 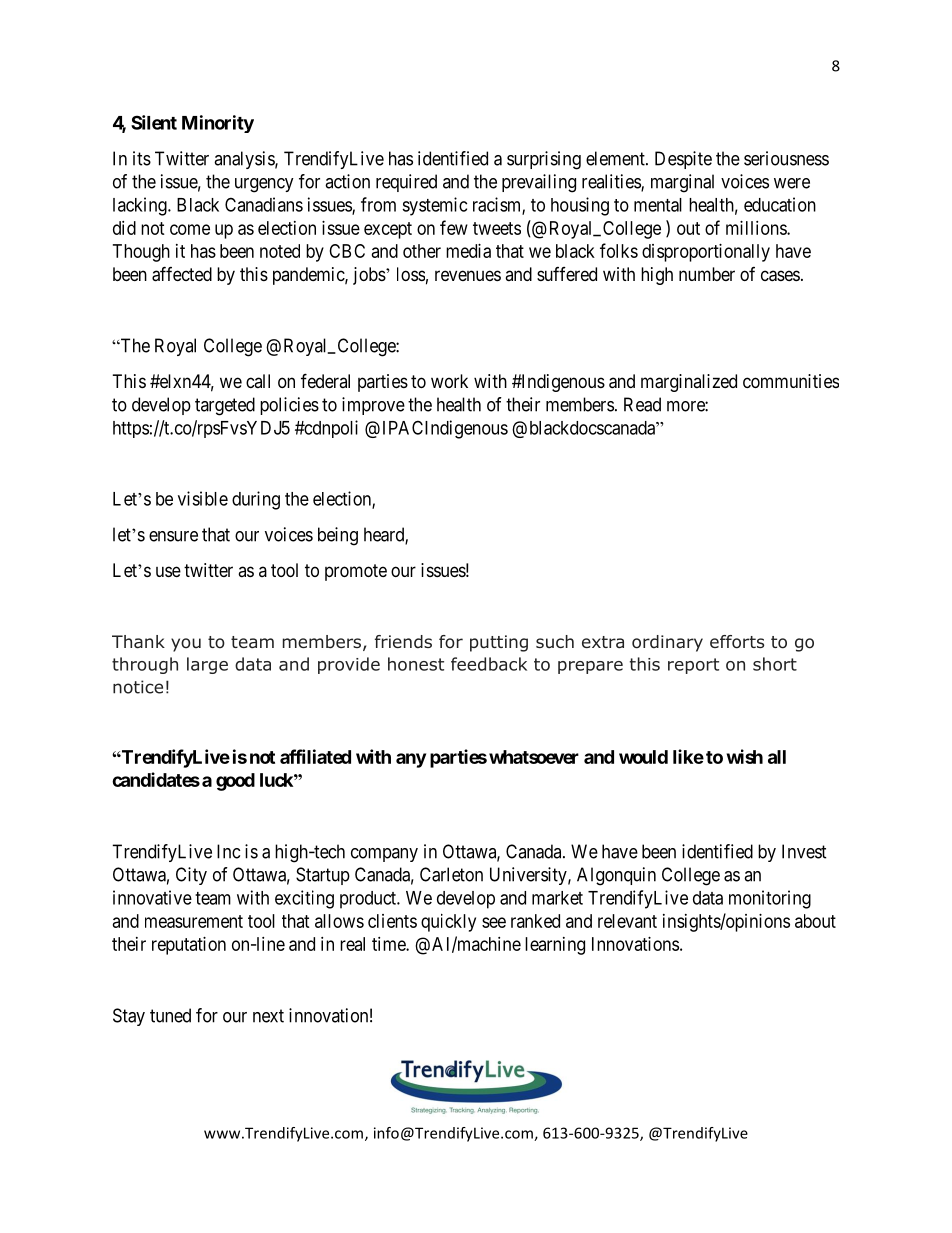 What do you see at coordinates (448, 923) in the screenshot?
I see `quickly` at bounding box center [448, 923].
